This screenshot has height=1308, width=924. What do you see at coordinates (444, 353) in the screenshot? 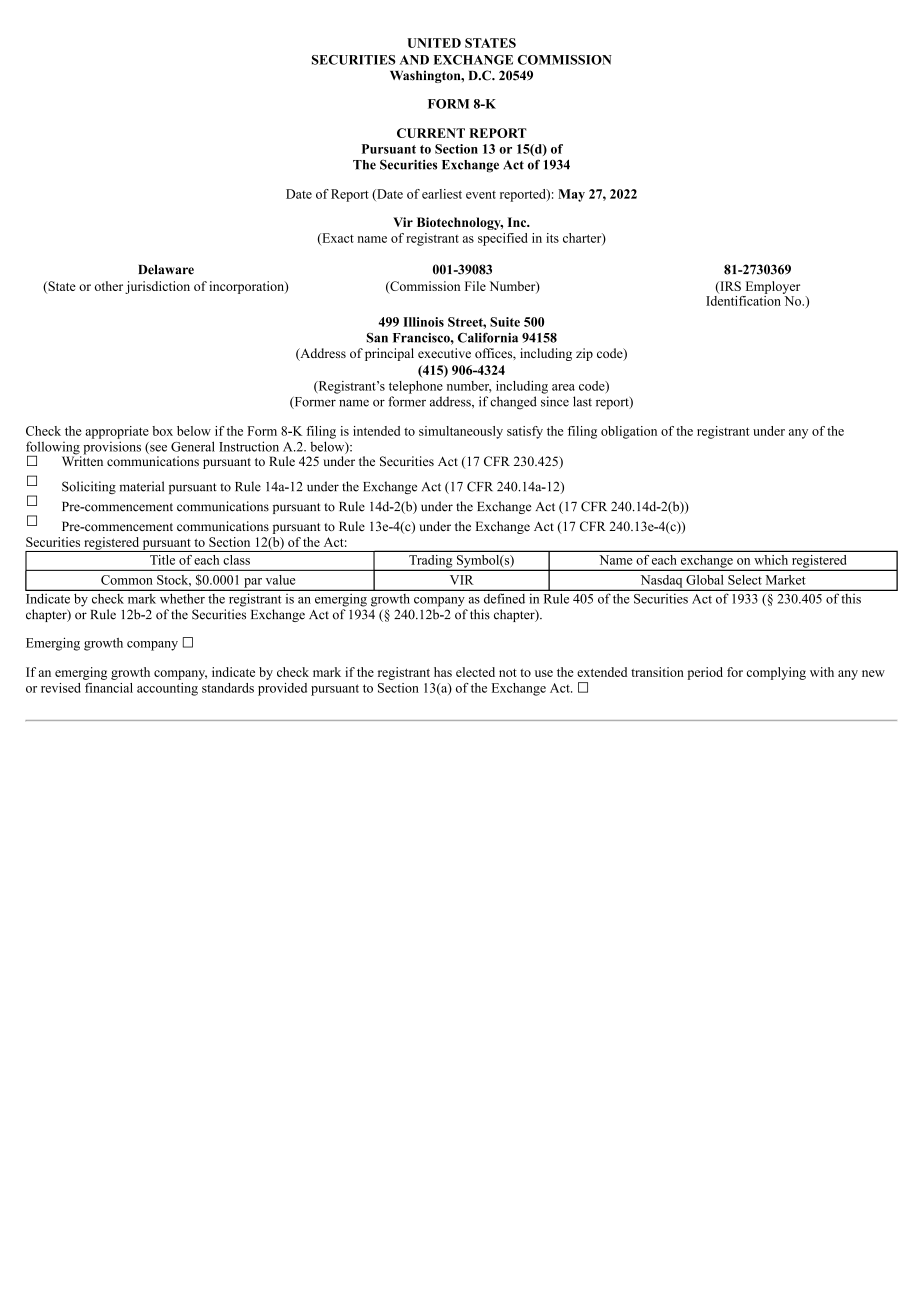
I see `executive` at bounding box center [444, 353].
